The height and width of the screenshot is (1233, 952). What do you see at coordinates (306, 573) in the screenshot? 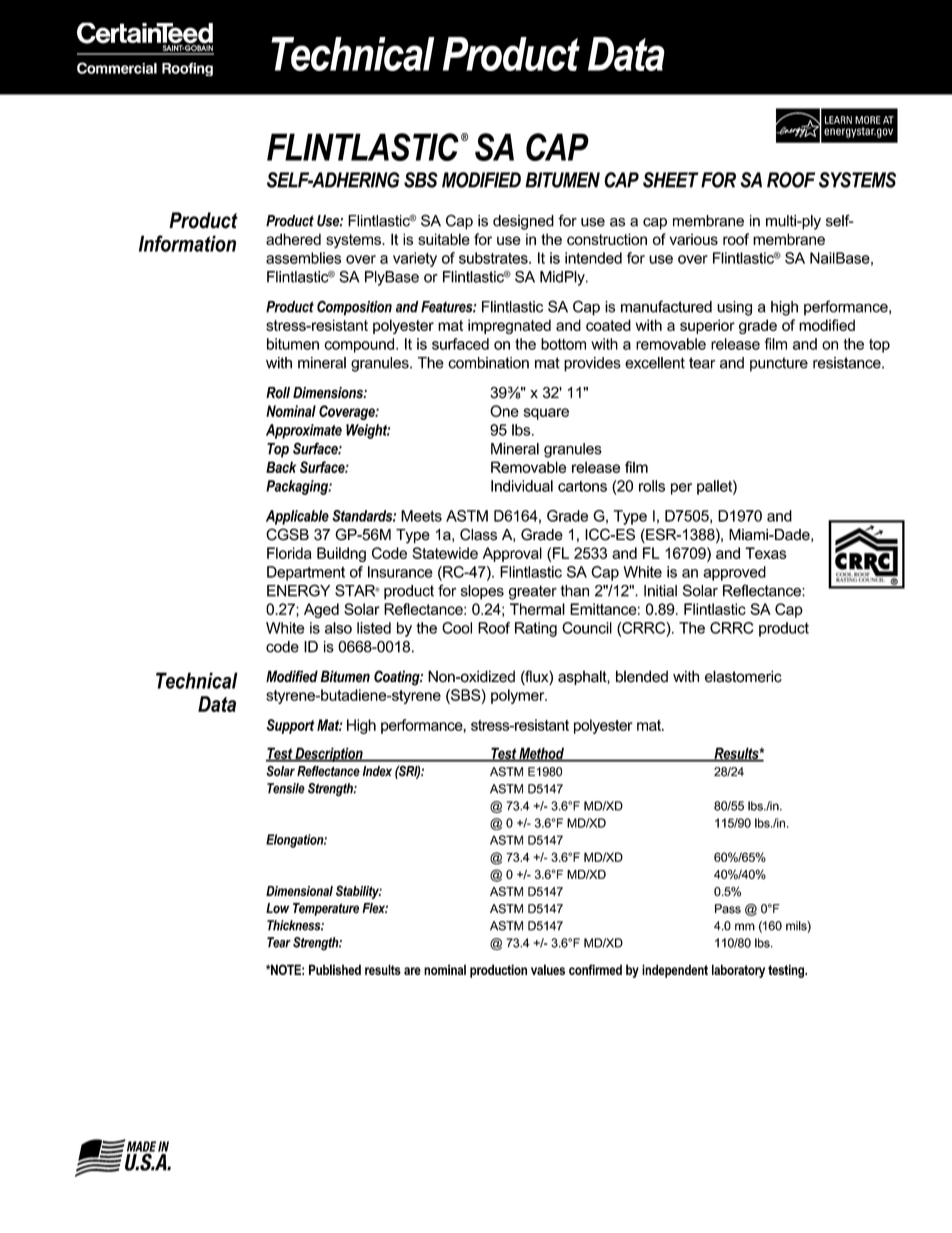
I see `Department` at bounding box center [306, 573].
